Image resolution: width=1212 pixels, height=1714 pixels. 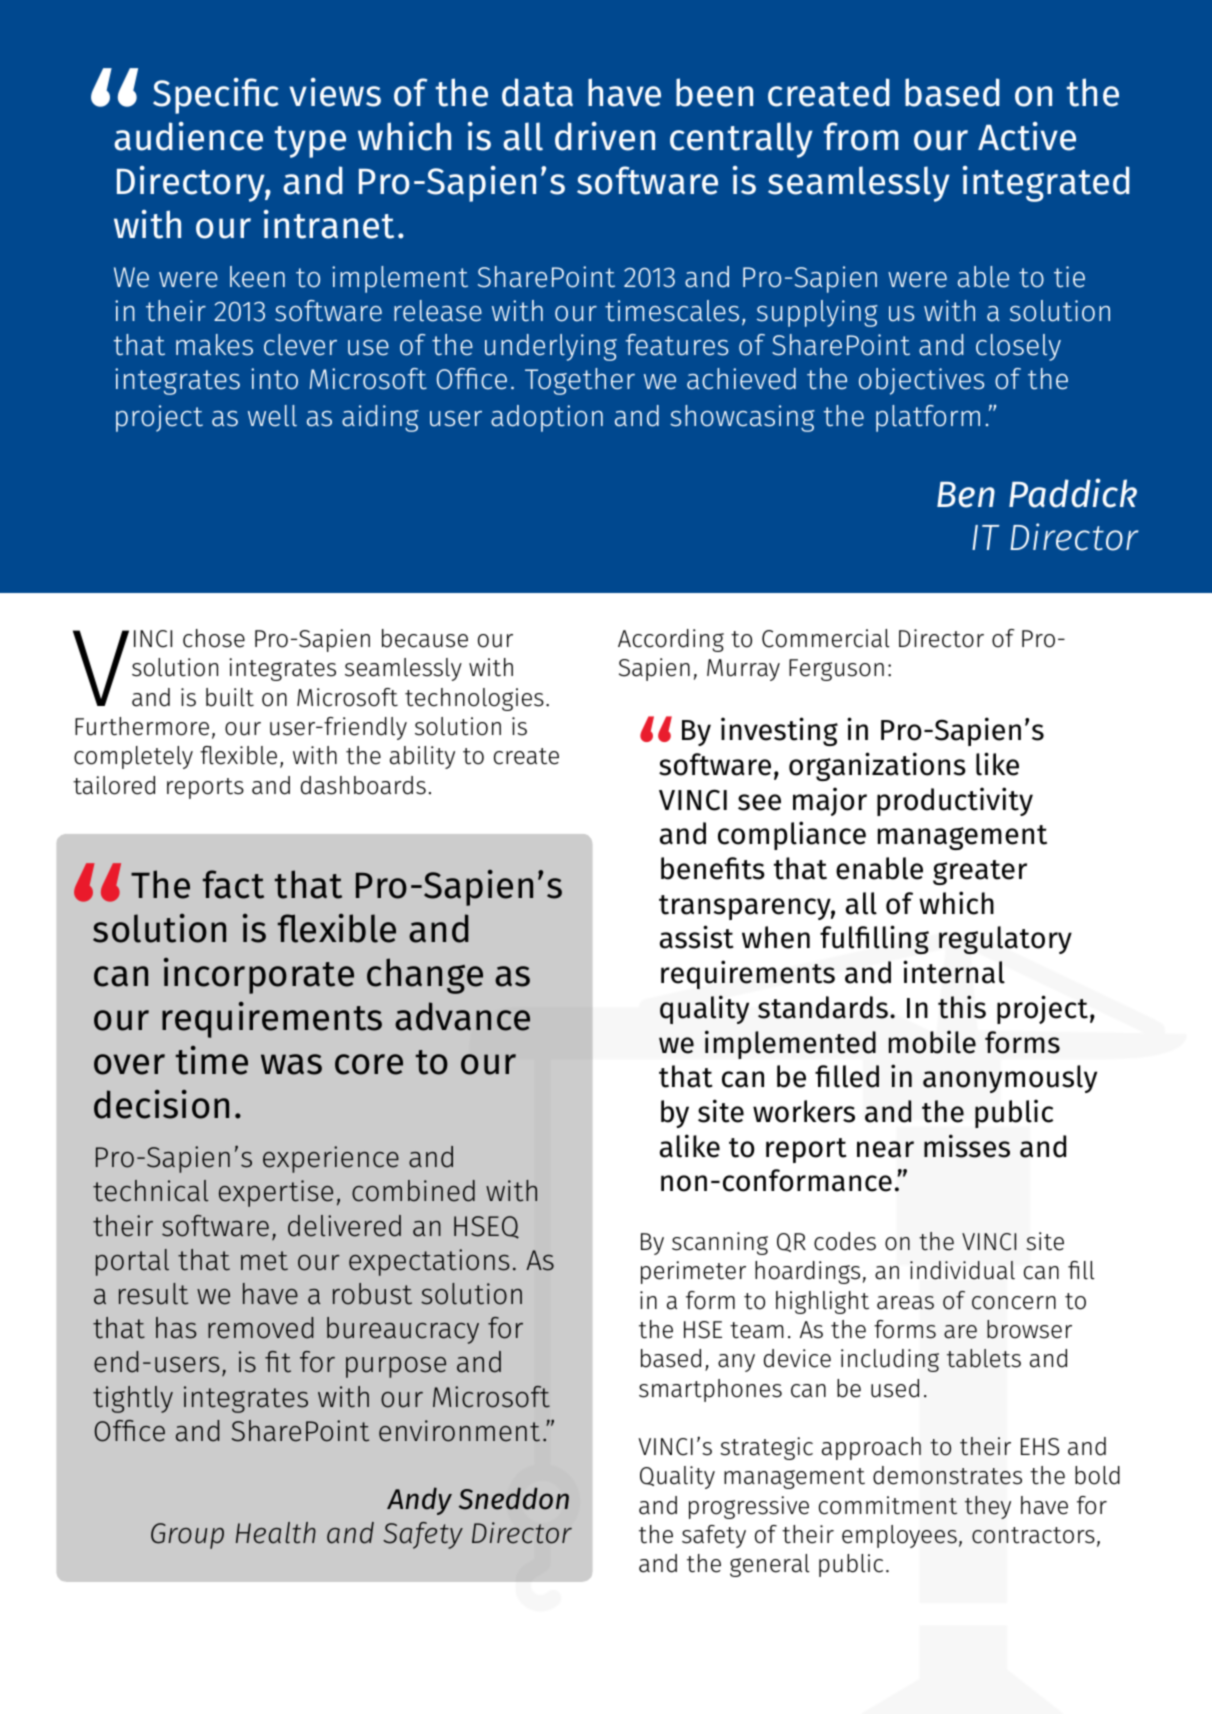 What do you see at coordinates (605, 136) in the page?
I see `driven` at bounding box center [605, 136].
